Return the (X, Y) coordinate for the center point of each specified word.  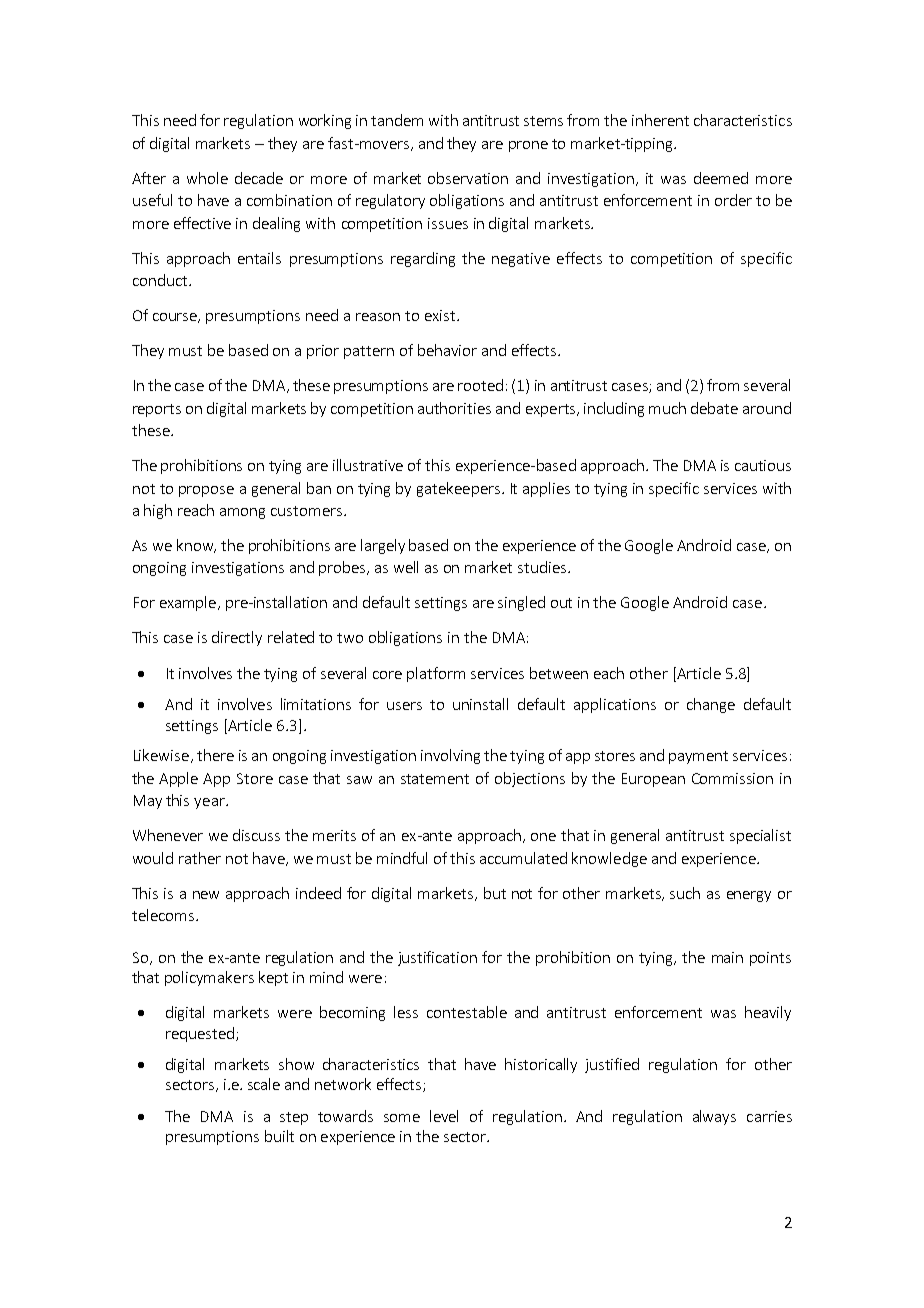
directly (237, 638)
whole (207, 178)
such (685, 893)
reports (157, 410)
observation (468, 178)
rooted (480, 385)
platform (436, 674)
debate (714, 408)
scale (264, 1084)
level (444, 1116)
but (495, 893)
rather (200, 858)
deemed (721, 178)
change (711, 705)
